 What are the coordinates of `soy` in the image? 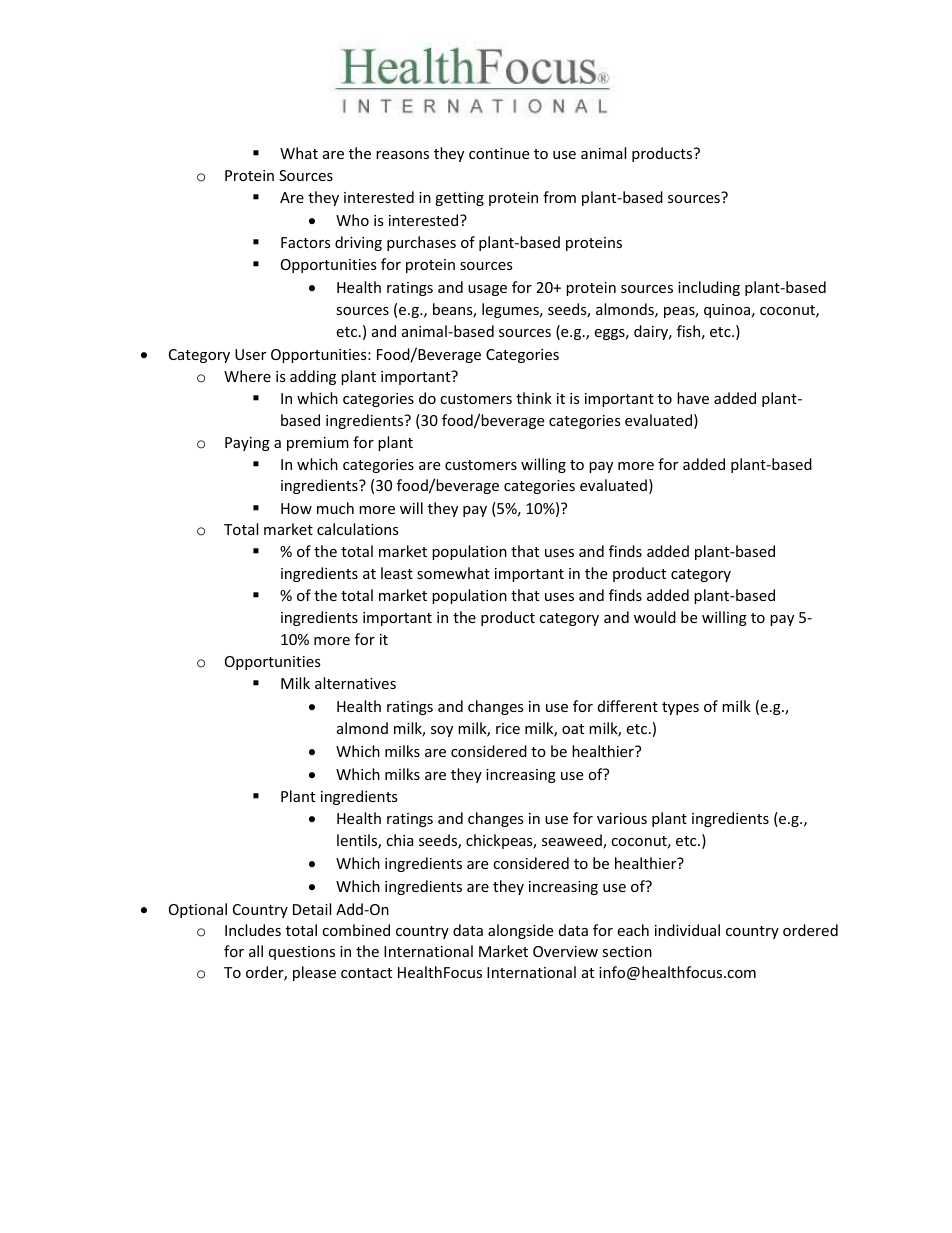 It's located at (442, 731).
